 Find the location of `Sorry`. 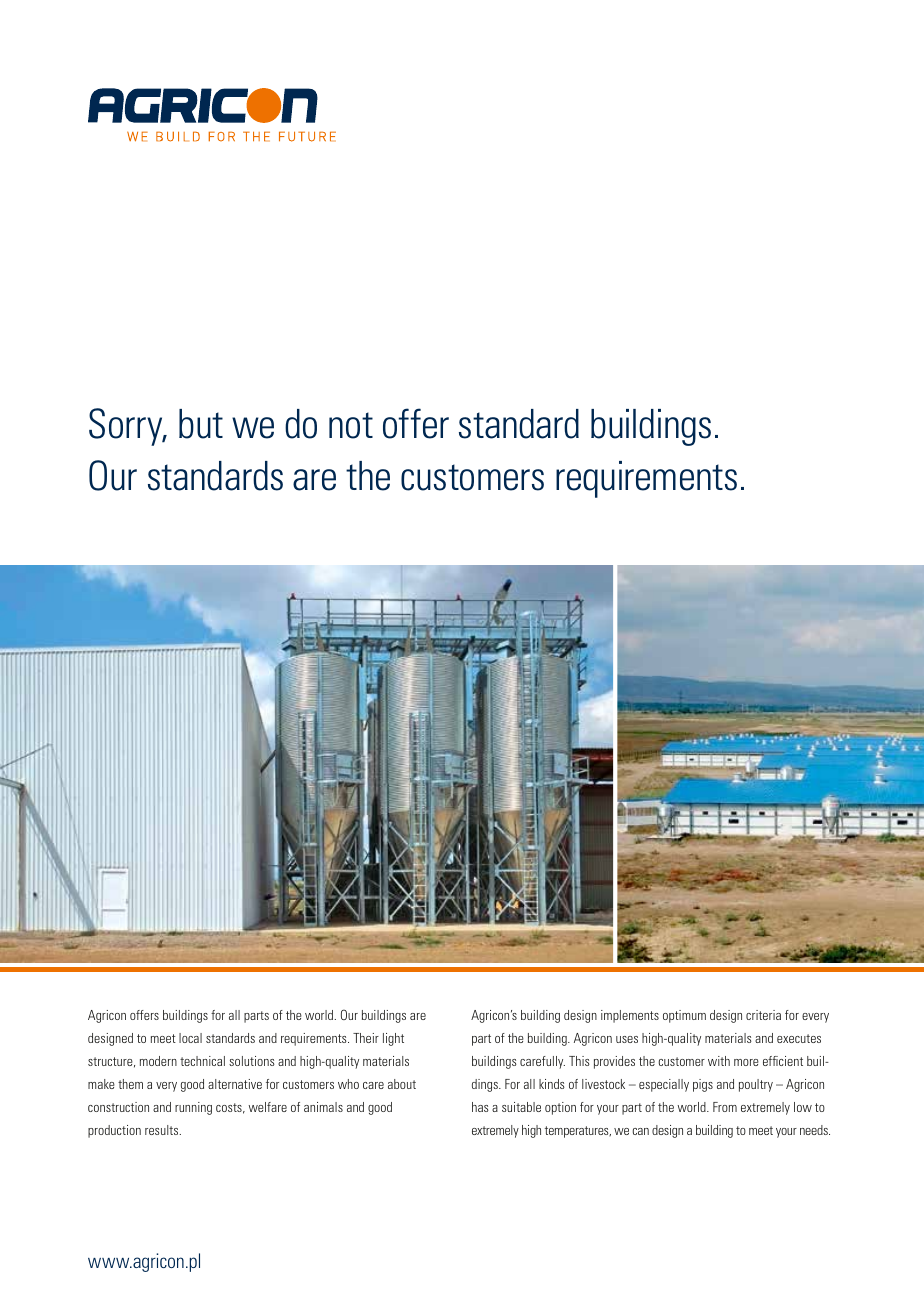

Sorry is located at coordinates (127, 427).
